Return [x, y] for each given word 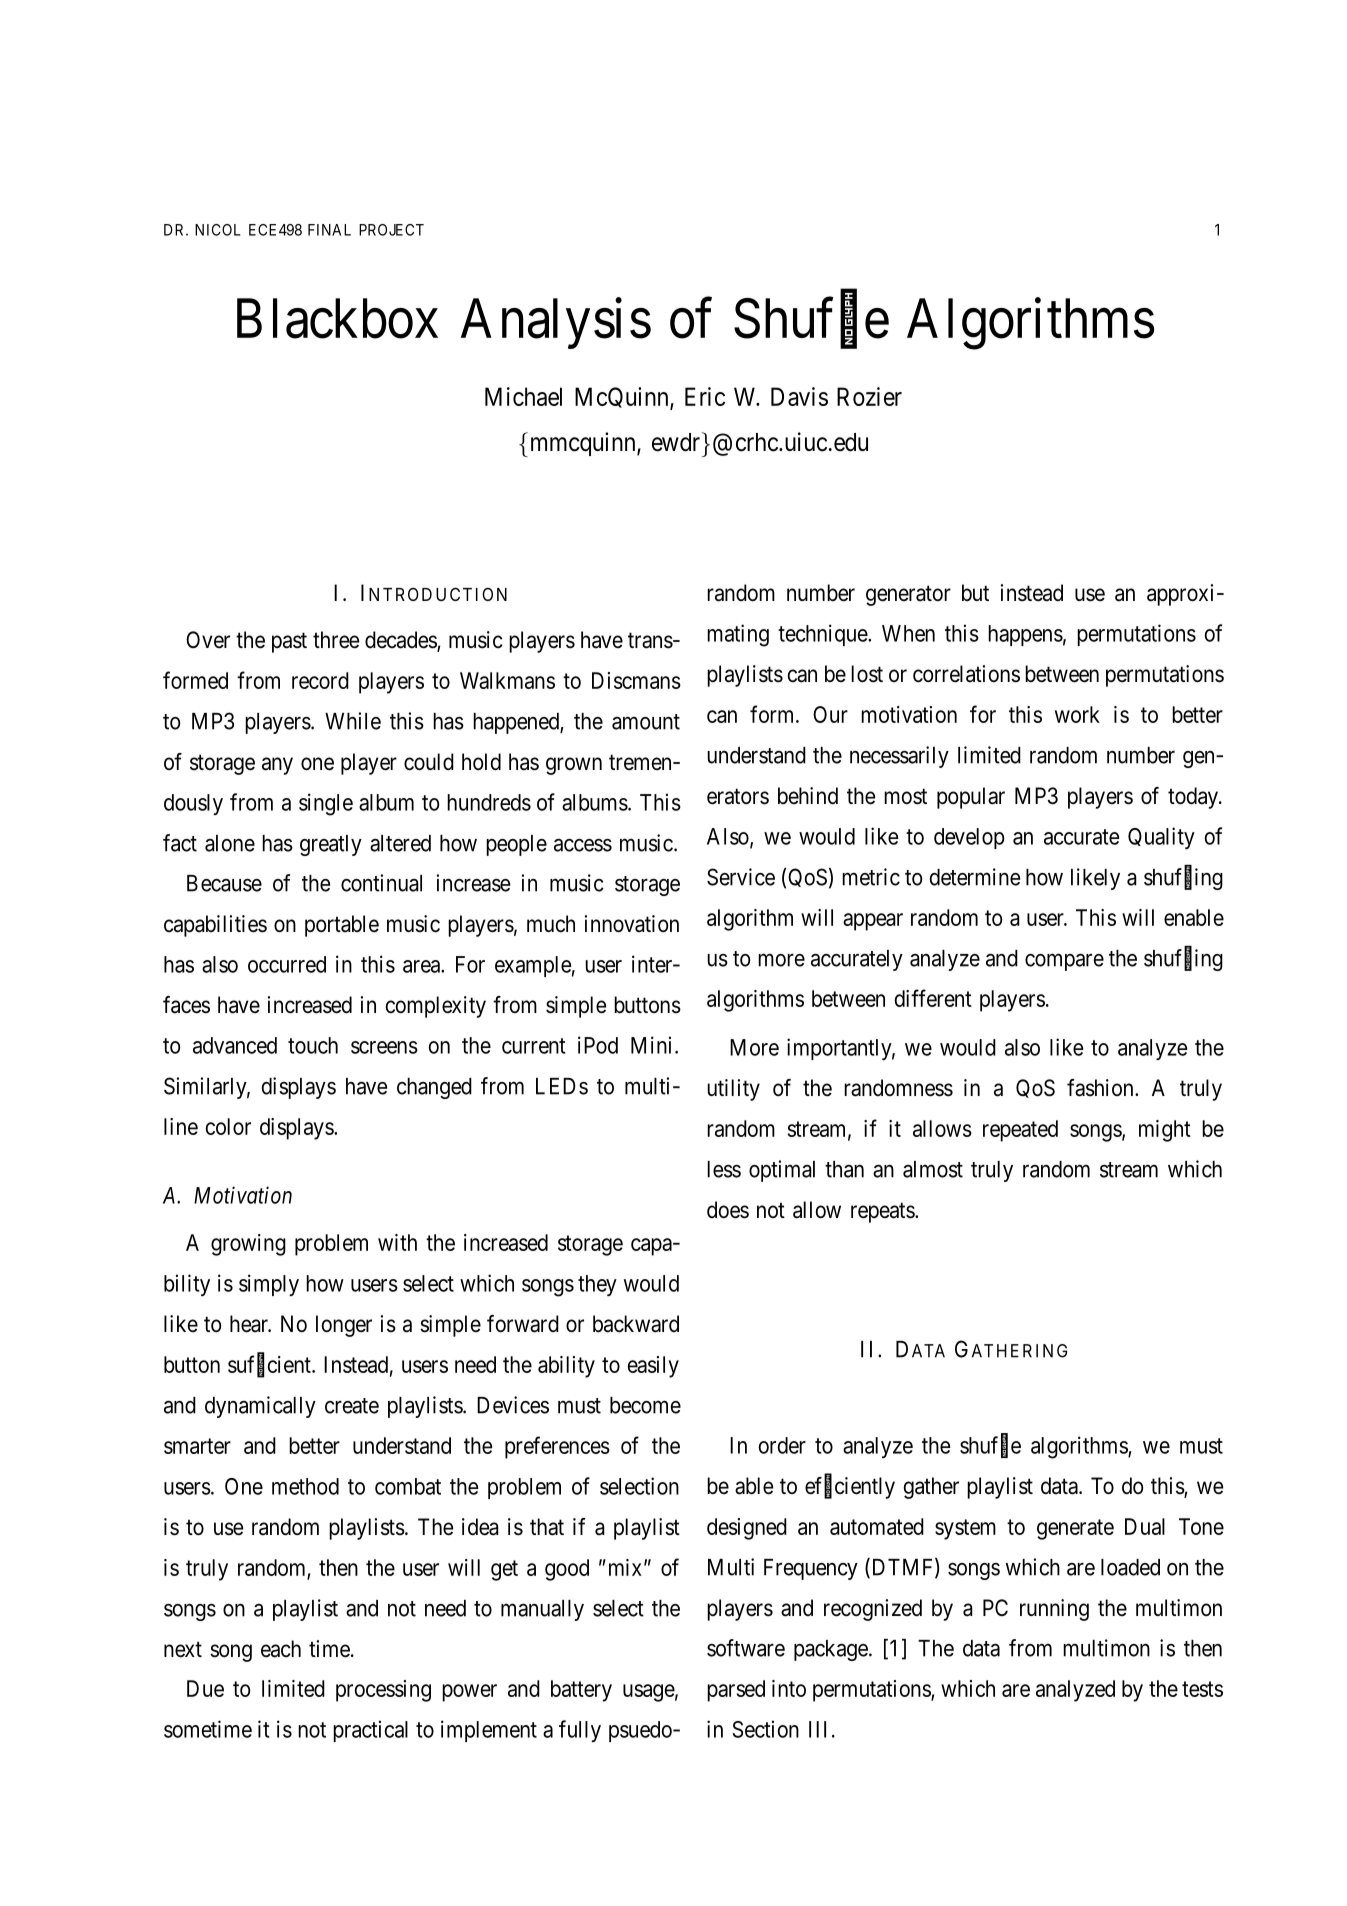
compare [1064, 962]
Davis [799, 396]
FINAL [329, 230]
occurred [287, 964]
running [1054, 1610]
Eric [705, 396]
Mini [653, 1045]
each [281, 1649]
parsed [736, 1691]
